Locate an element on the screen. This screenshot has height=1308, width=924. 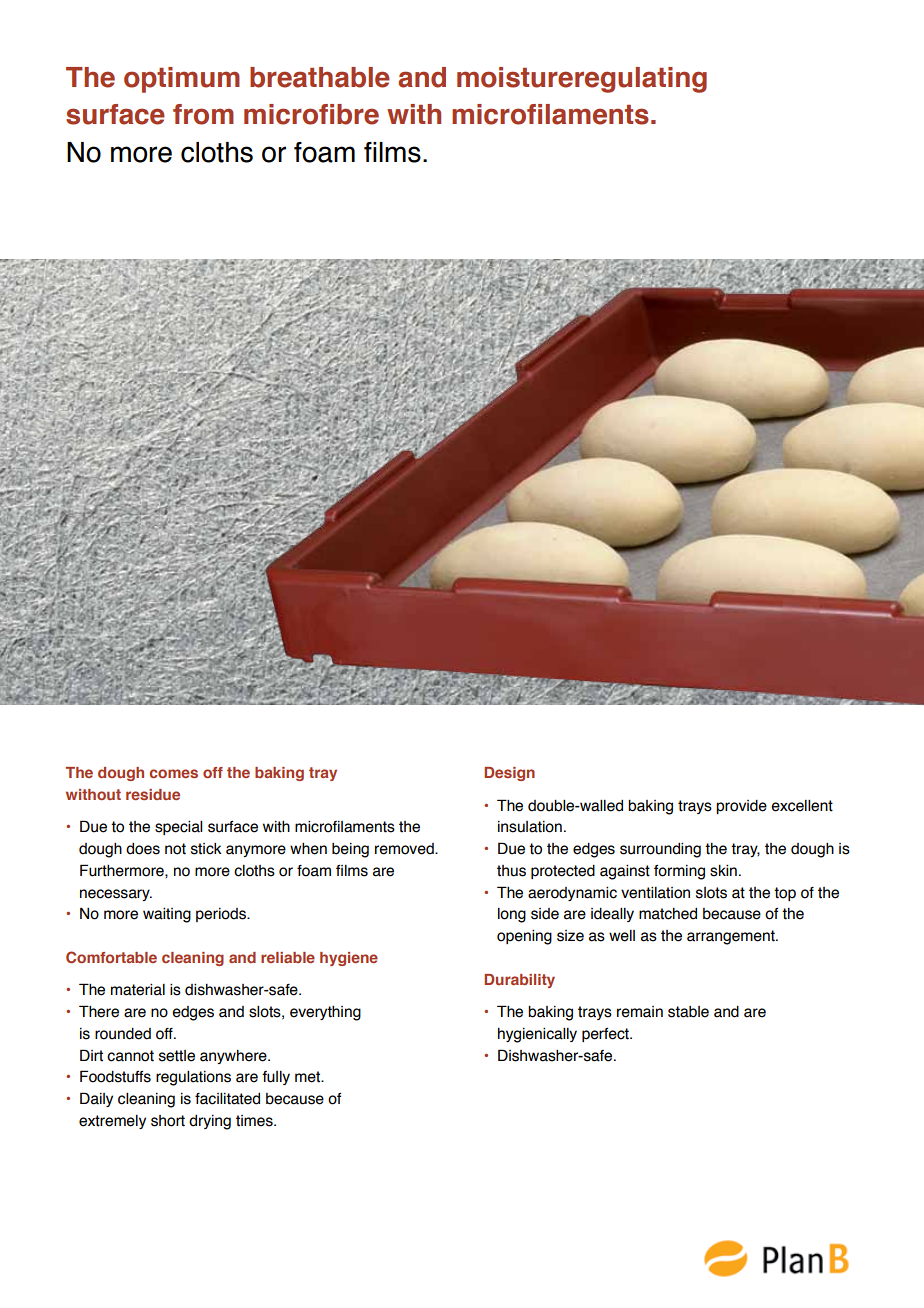
breathable is located at coordinates (320, 77).
